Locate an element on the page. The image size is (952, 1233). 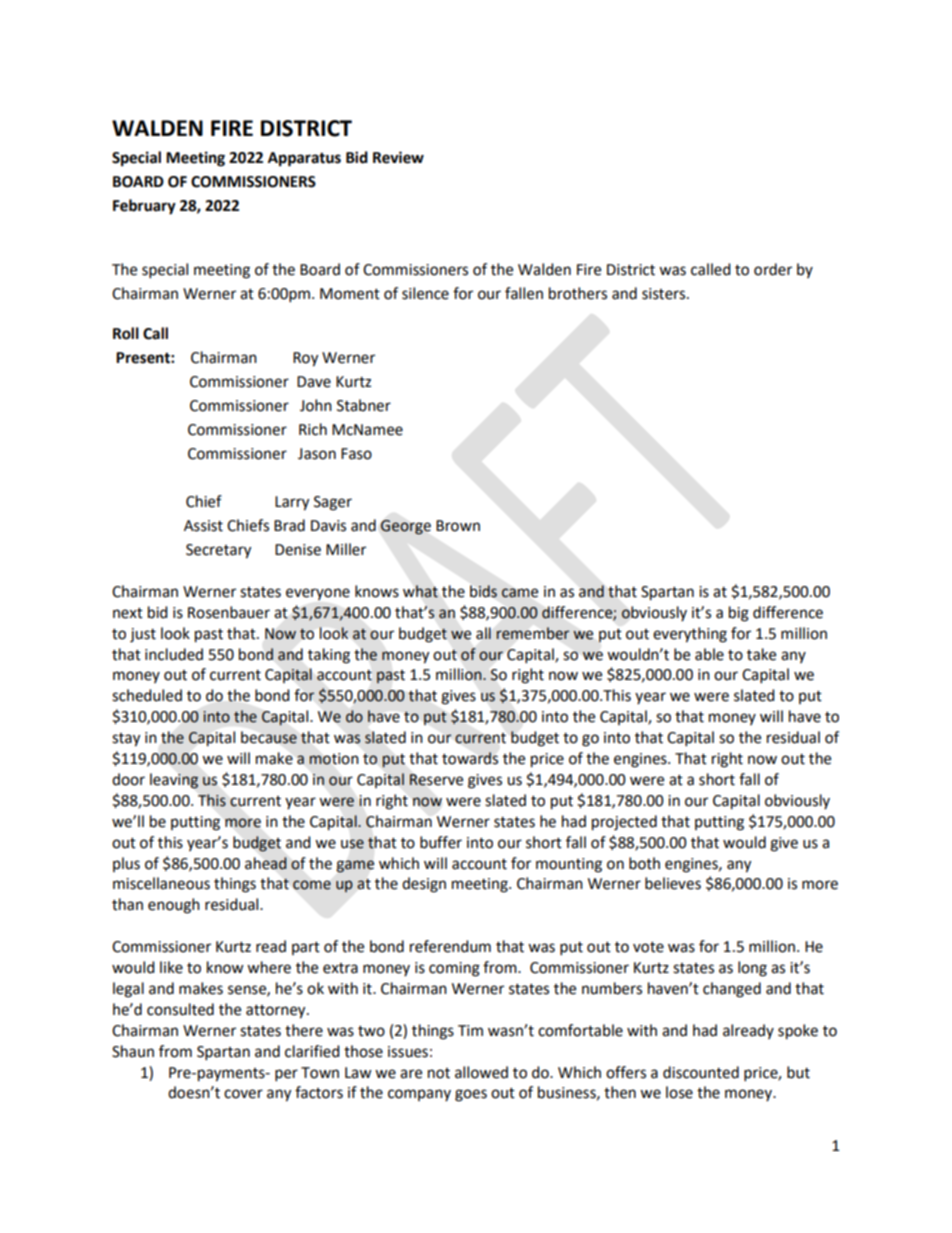
Brown is located at coordinates (458, 526).
